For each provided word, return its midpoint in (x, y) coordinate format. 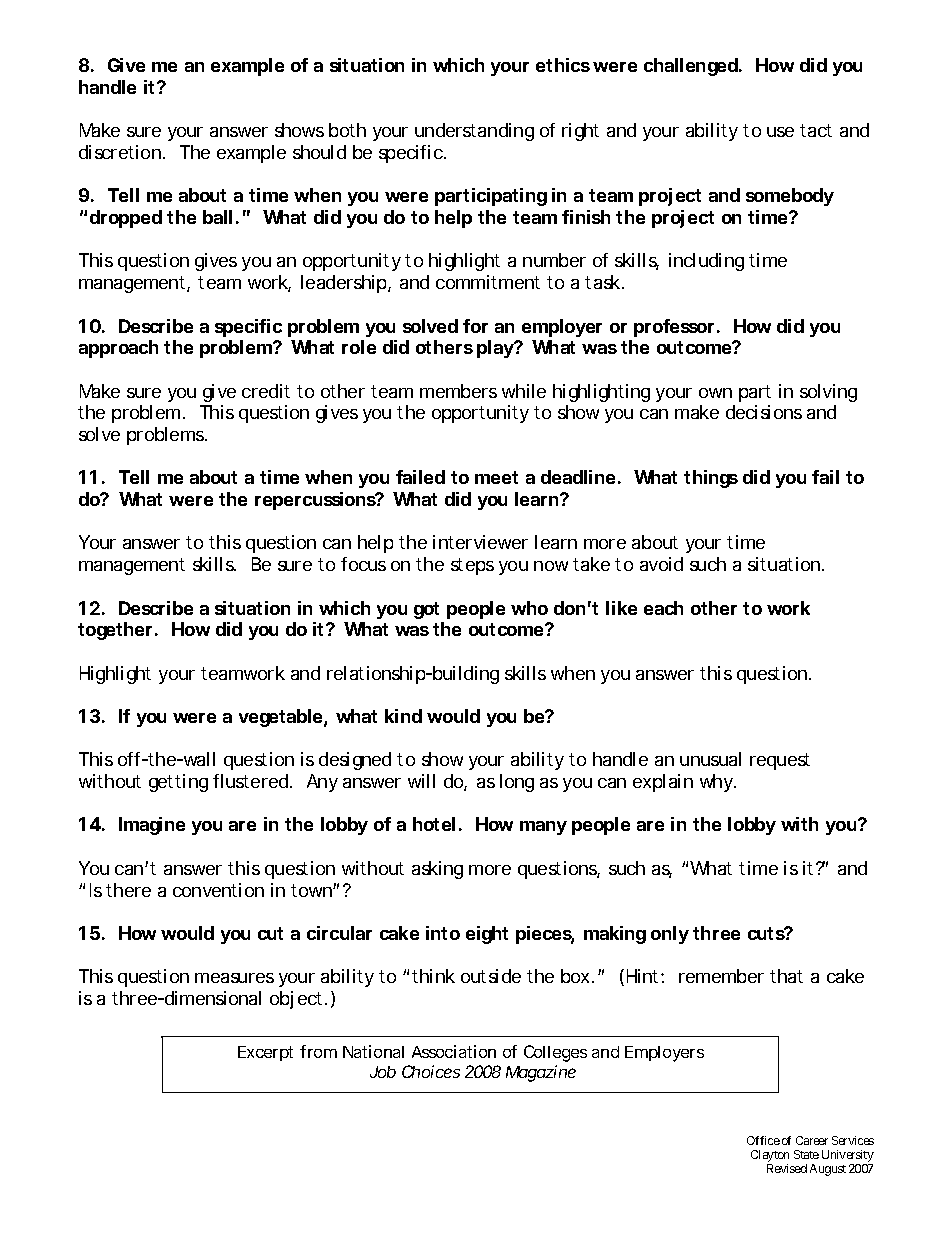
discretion (120, 152)
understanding (474, 132)
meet (496, 477)
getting (178, 783)
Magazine (541, 1073)
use (780, 132)
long (517, 783)
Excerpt (265, 1053)
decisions (764, 412)
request (780, 761)
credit (266, 391)
